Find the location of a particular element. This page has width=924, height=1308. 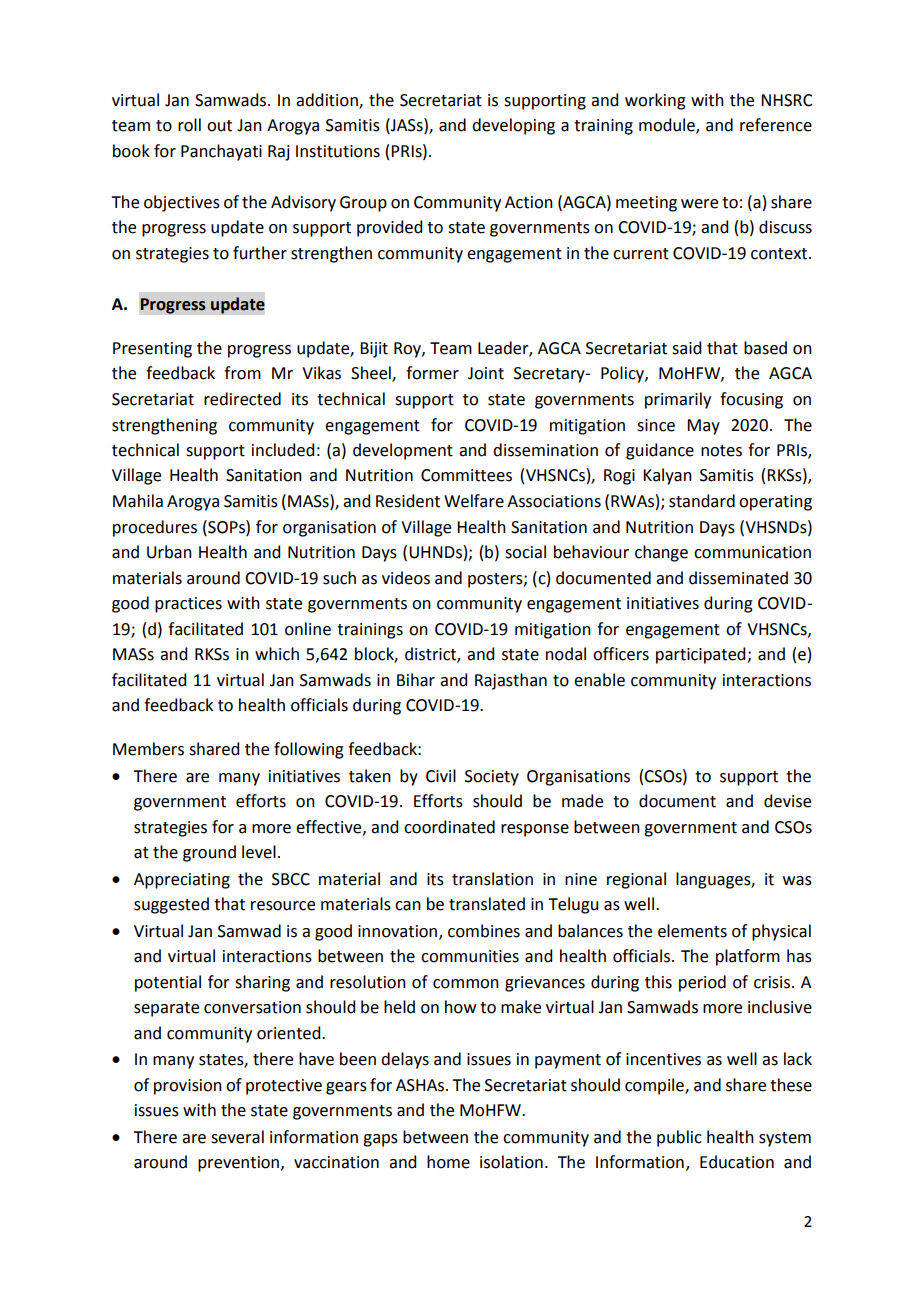

communication is located at coordinates (752, 552).
